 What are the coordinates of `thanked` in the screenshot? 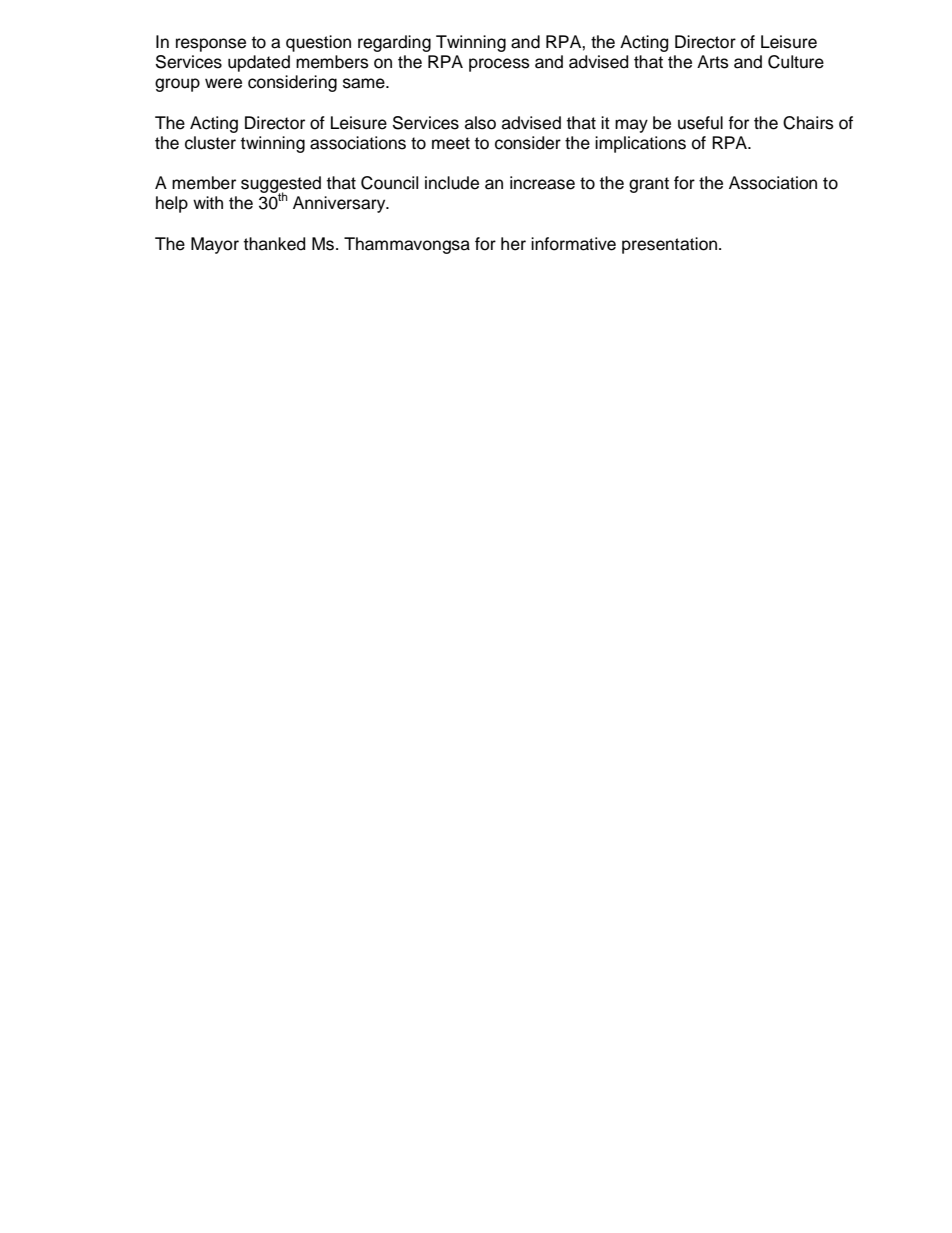 It's located at (274, 244).
